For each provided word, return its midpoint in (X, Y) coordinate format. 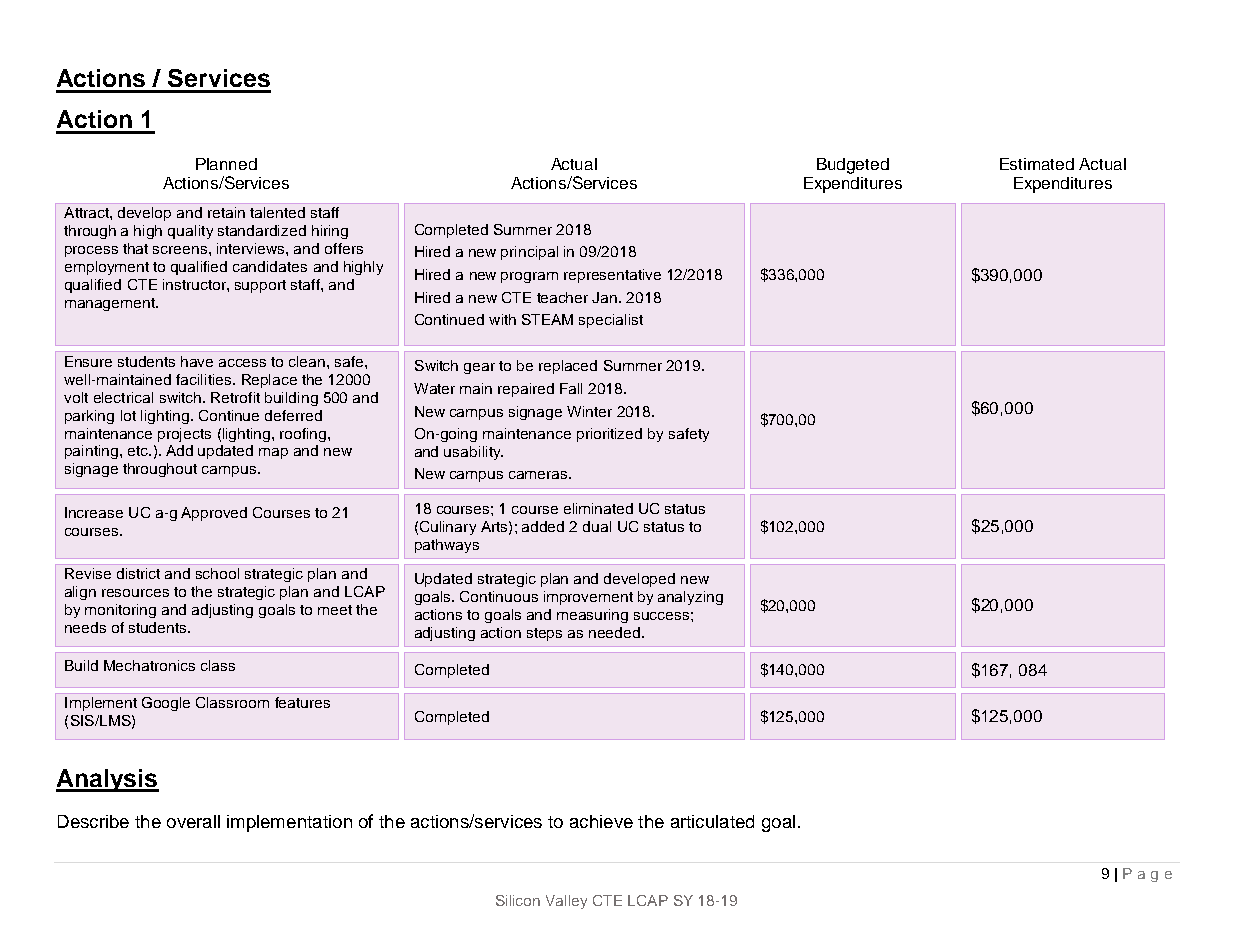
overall (193, 821)
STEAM (547, 319)
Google (166, 704)
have (197, 361)
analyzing (690, 598)
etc (139, 451)
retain (226, 212)
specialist (611, 321)
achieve (601, 821)
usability (473, 453)
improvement (588, 598)
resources (135, 593)
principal (529, 253)
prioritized (609, 435)
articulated (712, 821)
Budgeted (853, 166)
